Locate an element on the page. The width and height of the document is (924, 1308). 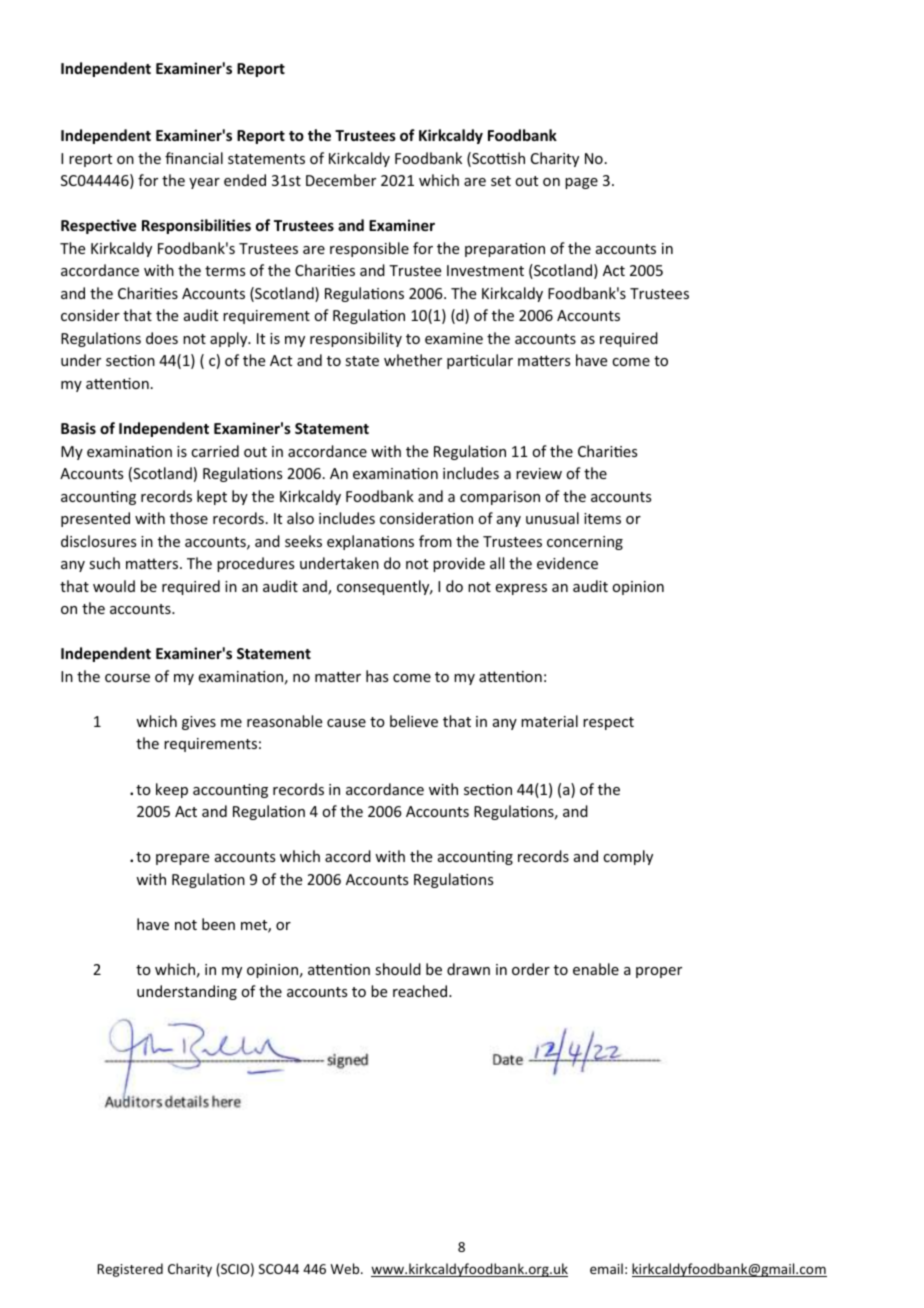
December is located at coordinates (341, 180).
